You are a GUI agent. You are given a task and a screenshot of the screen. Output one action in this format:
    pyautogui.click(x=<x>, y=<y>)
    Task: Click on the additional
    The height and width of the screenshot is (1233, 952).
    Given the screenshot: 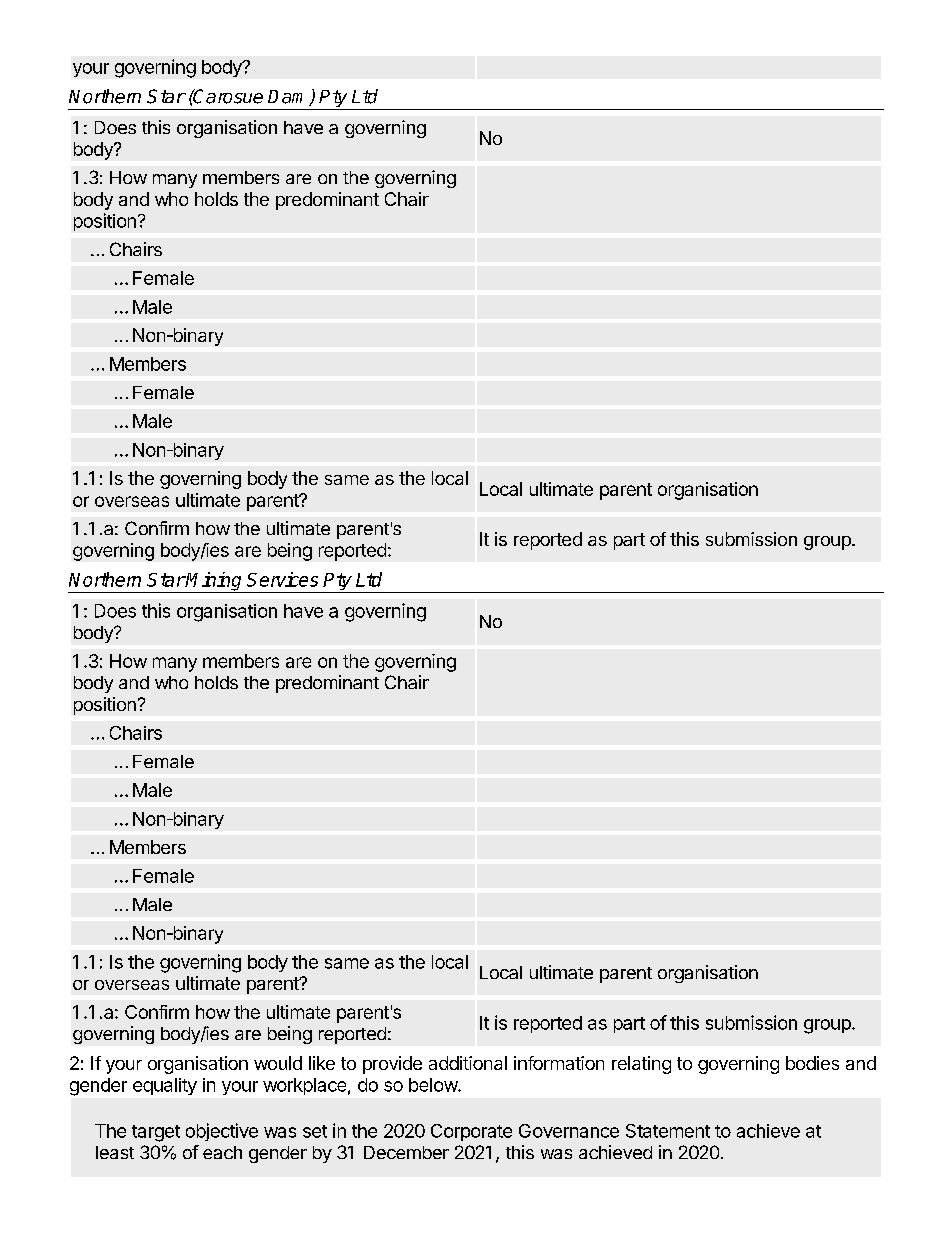 What is the action you would take?
    pyautogui.click(x=468, y=1063)
